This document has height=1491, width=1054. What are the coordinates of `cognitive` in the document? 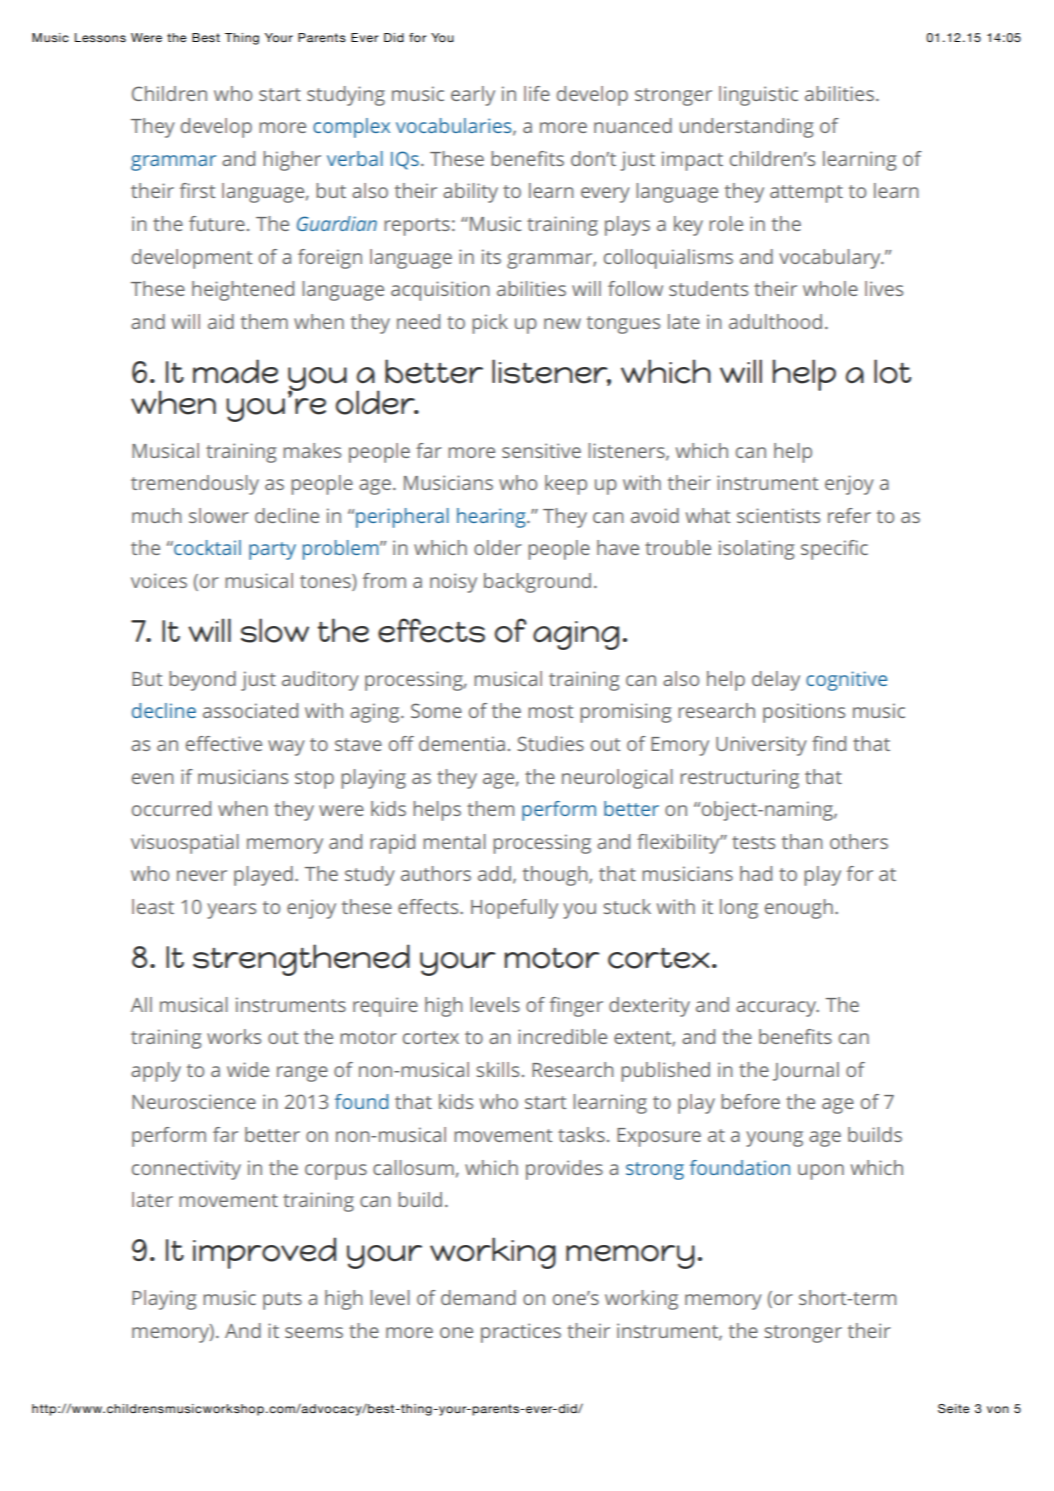 It's located at (846, 681).
